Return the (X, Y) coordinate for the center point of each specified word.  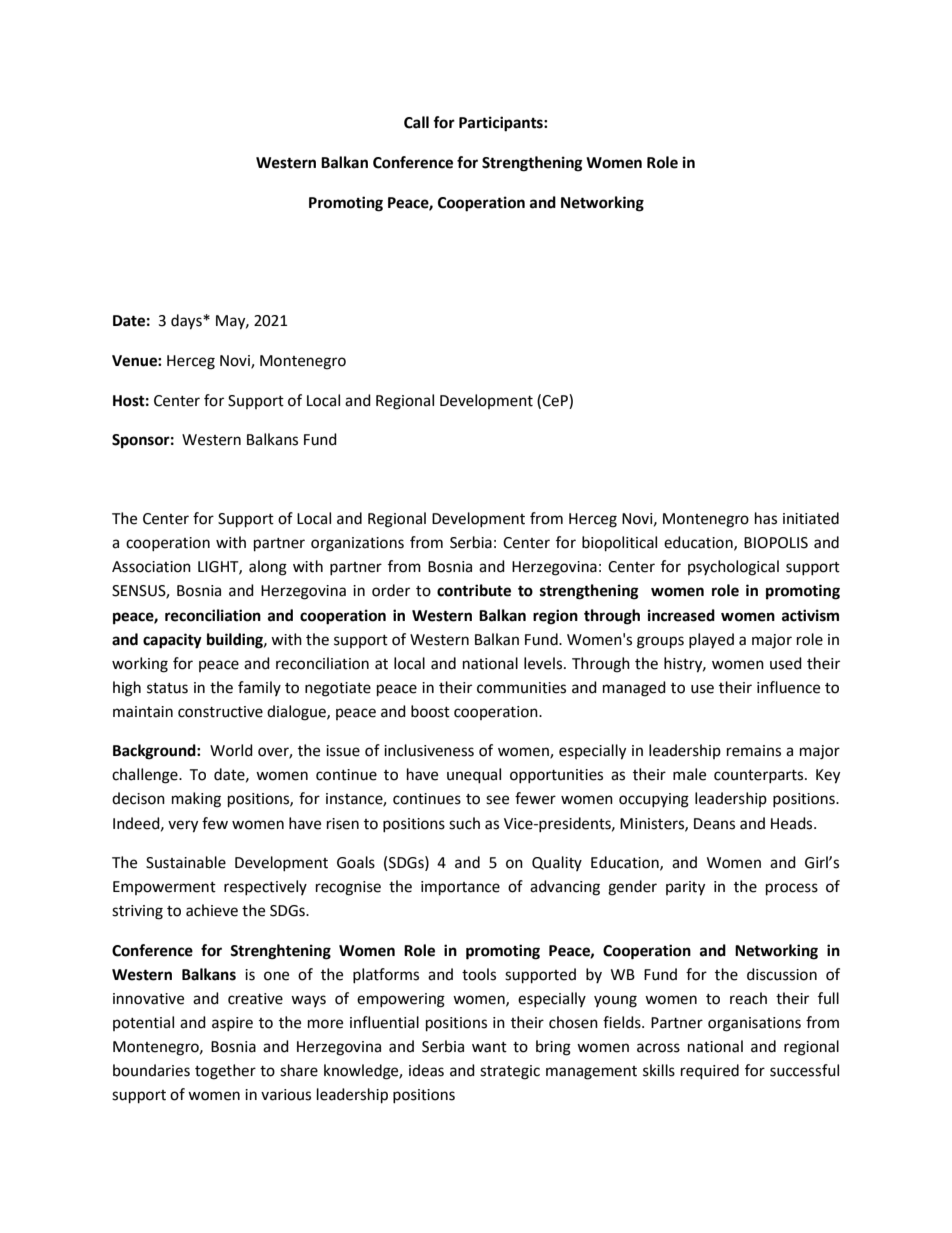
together (225, 1072)
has (766, 518)
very (183, 826)
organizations (357, 544)
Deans (714, 824)
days (187, 322)
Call (416, 122)
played (711, 640)
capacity (172, 641)
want (489, 1047)
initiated (811, 518)
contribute (474, 590)
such (464, 823)
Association (151, 567)
